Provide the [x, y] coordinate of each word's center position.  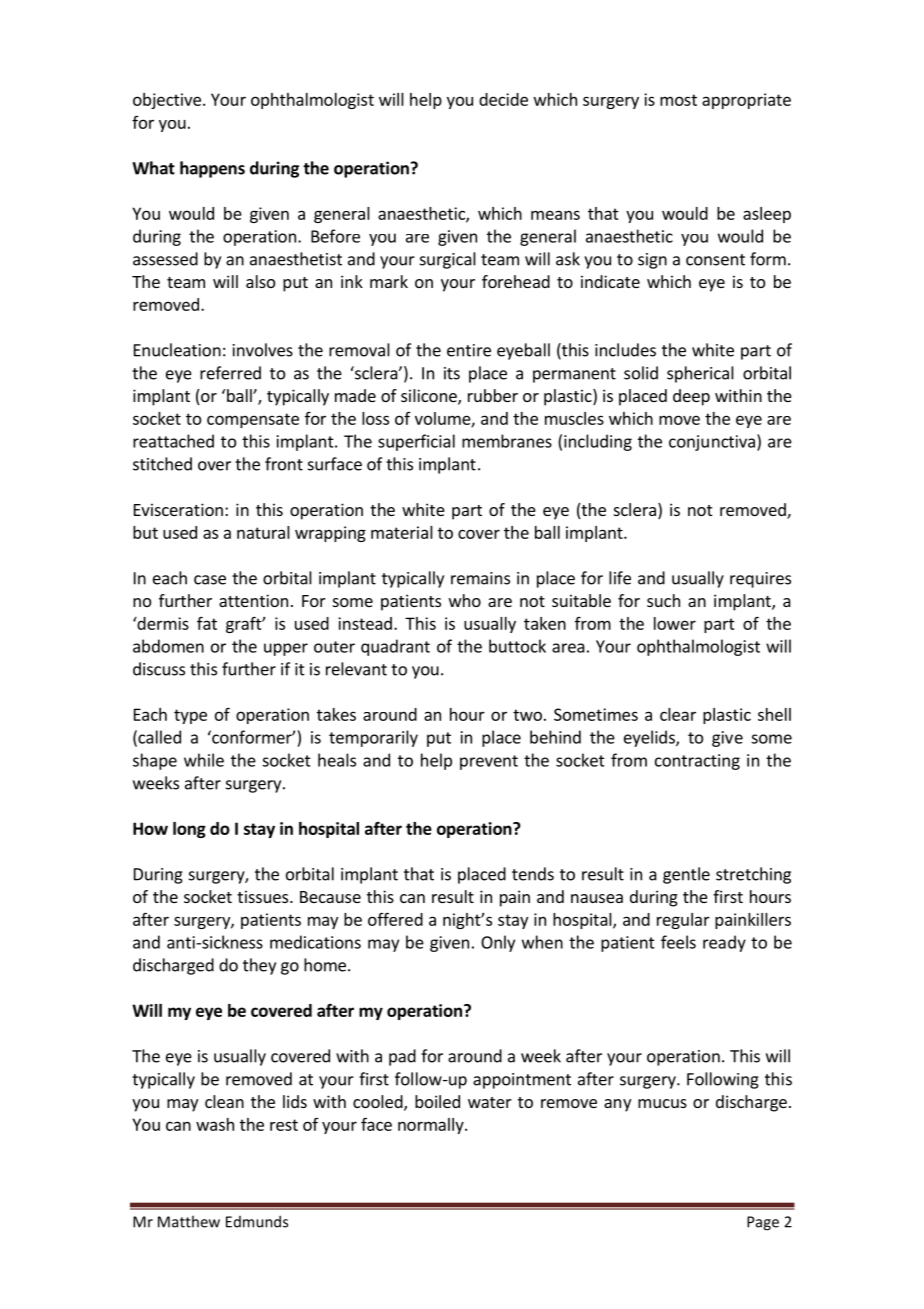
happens [212, 169]
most [678, 100]
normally [432, 1126]
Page [763, 1223]
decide [503, 99]
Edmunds [257, 1221]
